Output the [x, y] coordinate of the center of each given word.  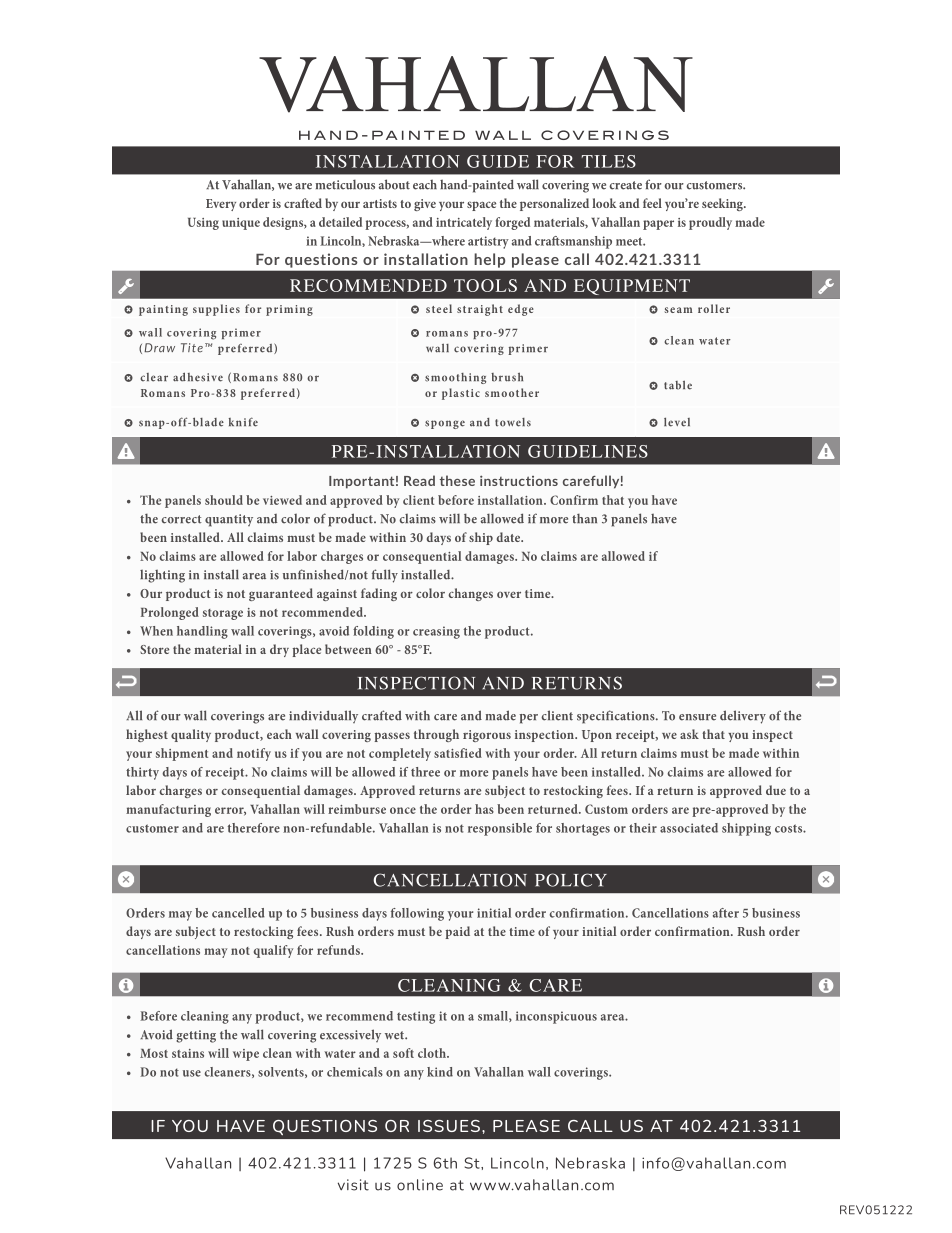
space [481, 206]
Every [221, 205]
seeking [723, 204]
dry [279, 650]
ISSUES [449, 1126]
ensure [697, 717]
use [192, 1073]
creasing [436, 632]
